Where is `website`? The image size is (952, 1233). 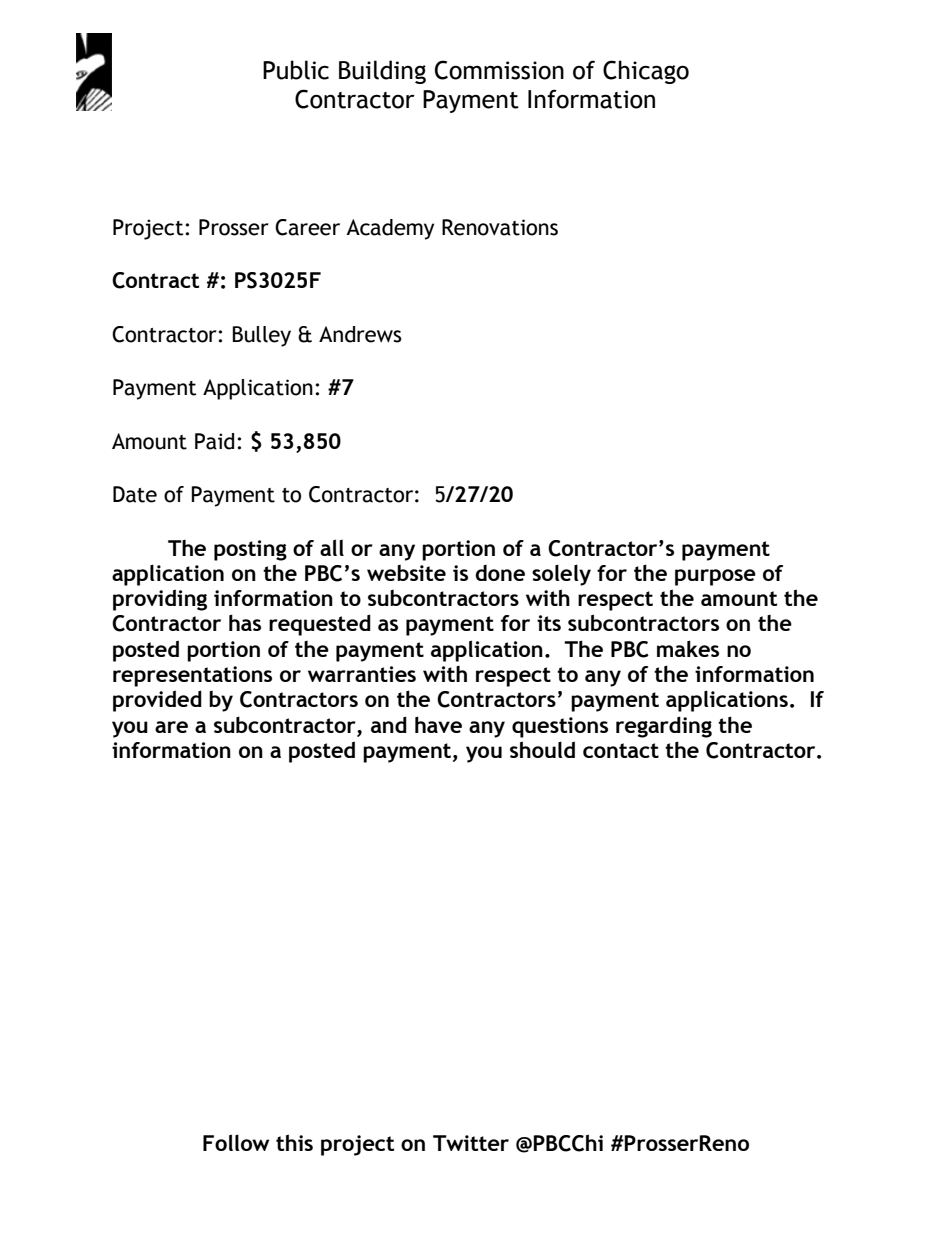 website is located at coordinates (406, 573).
